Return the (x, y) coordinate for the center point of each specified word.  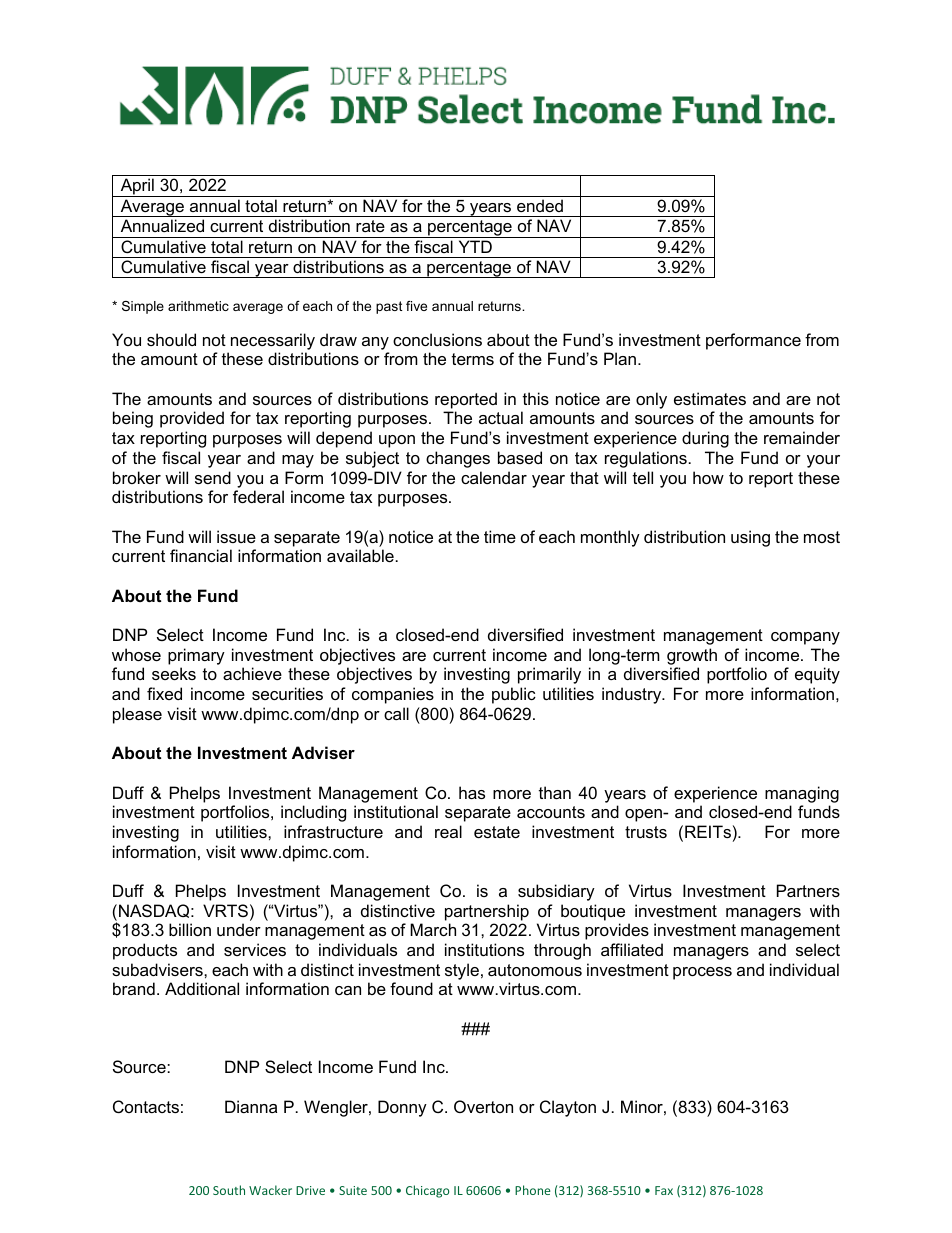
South (229, 1190)
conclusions (437, 339)
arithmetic (198, 306)
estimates (710, 398)
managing (802, 794)
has (472, 792)
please (137, 715)
